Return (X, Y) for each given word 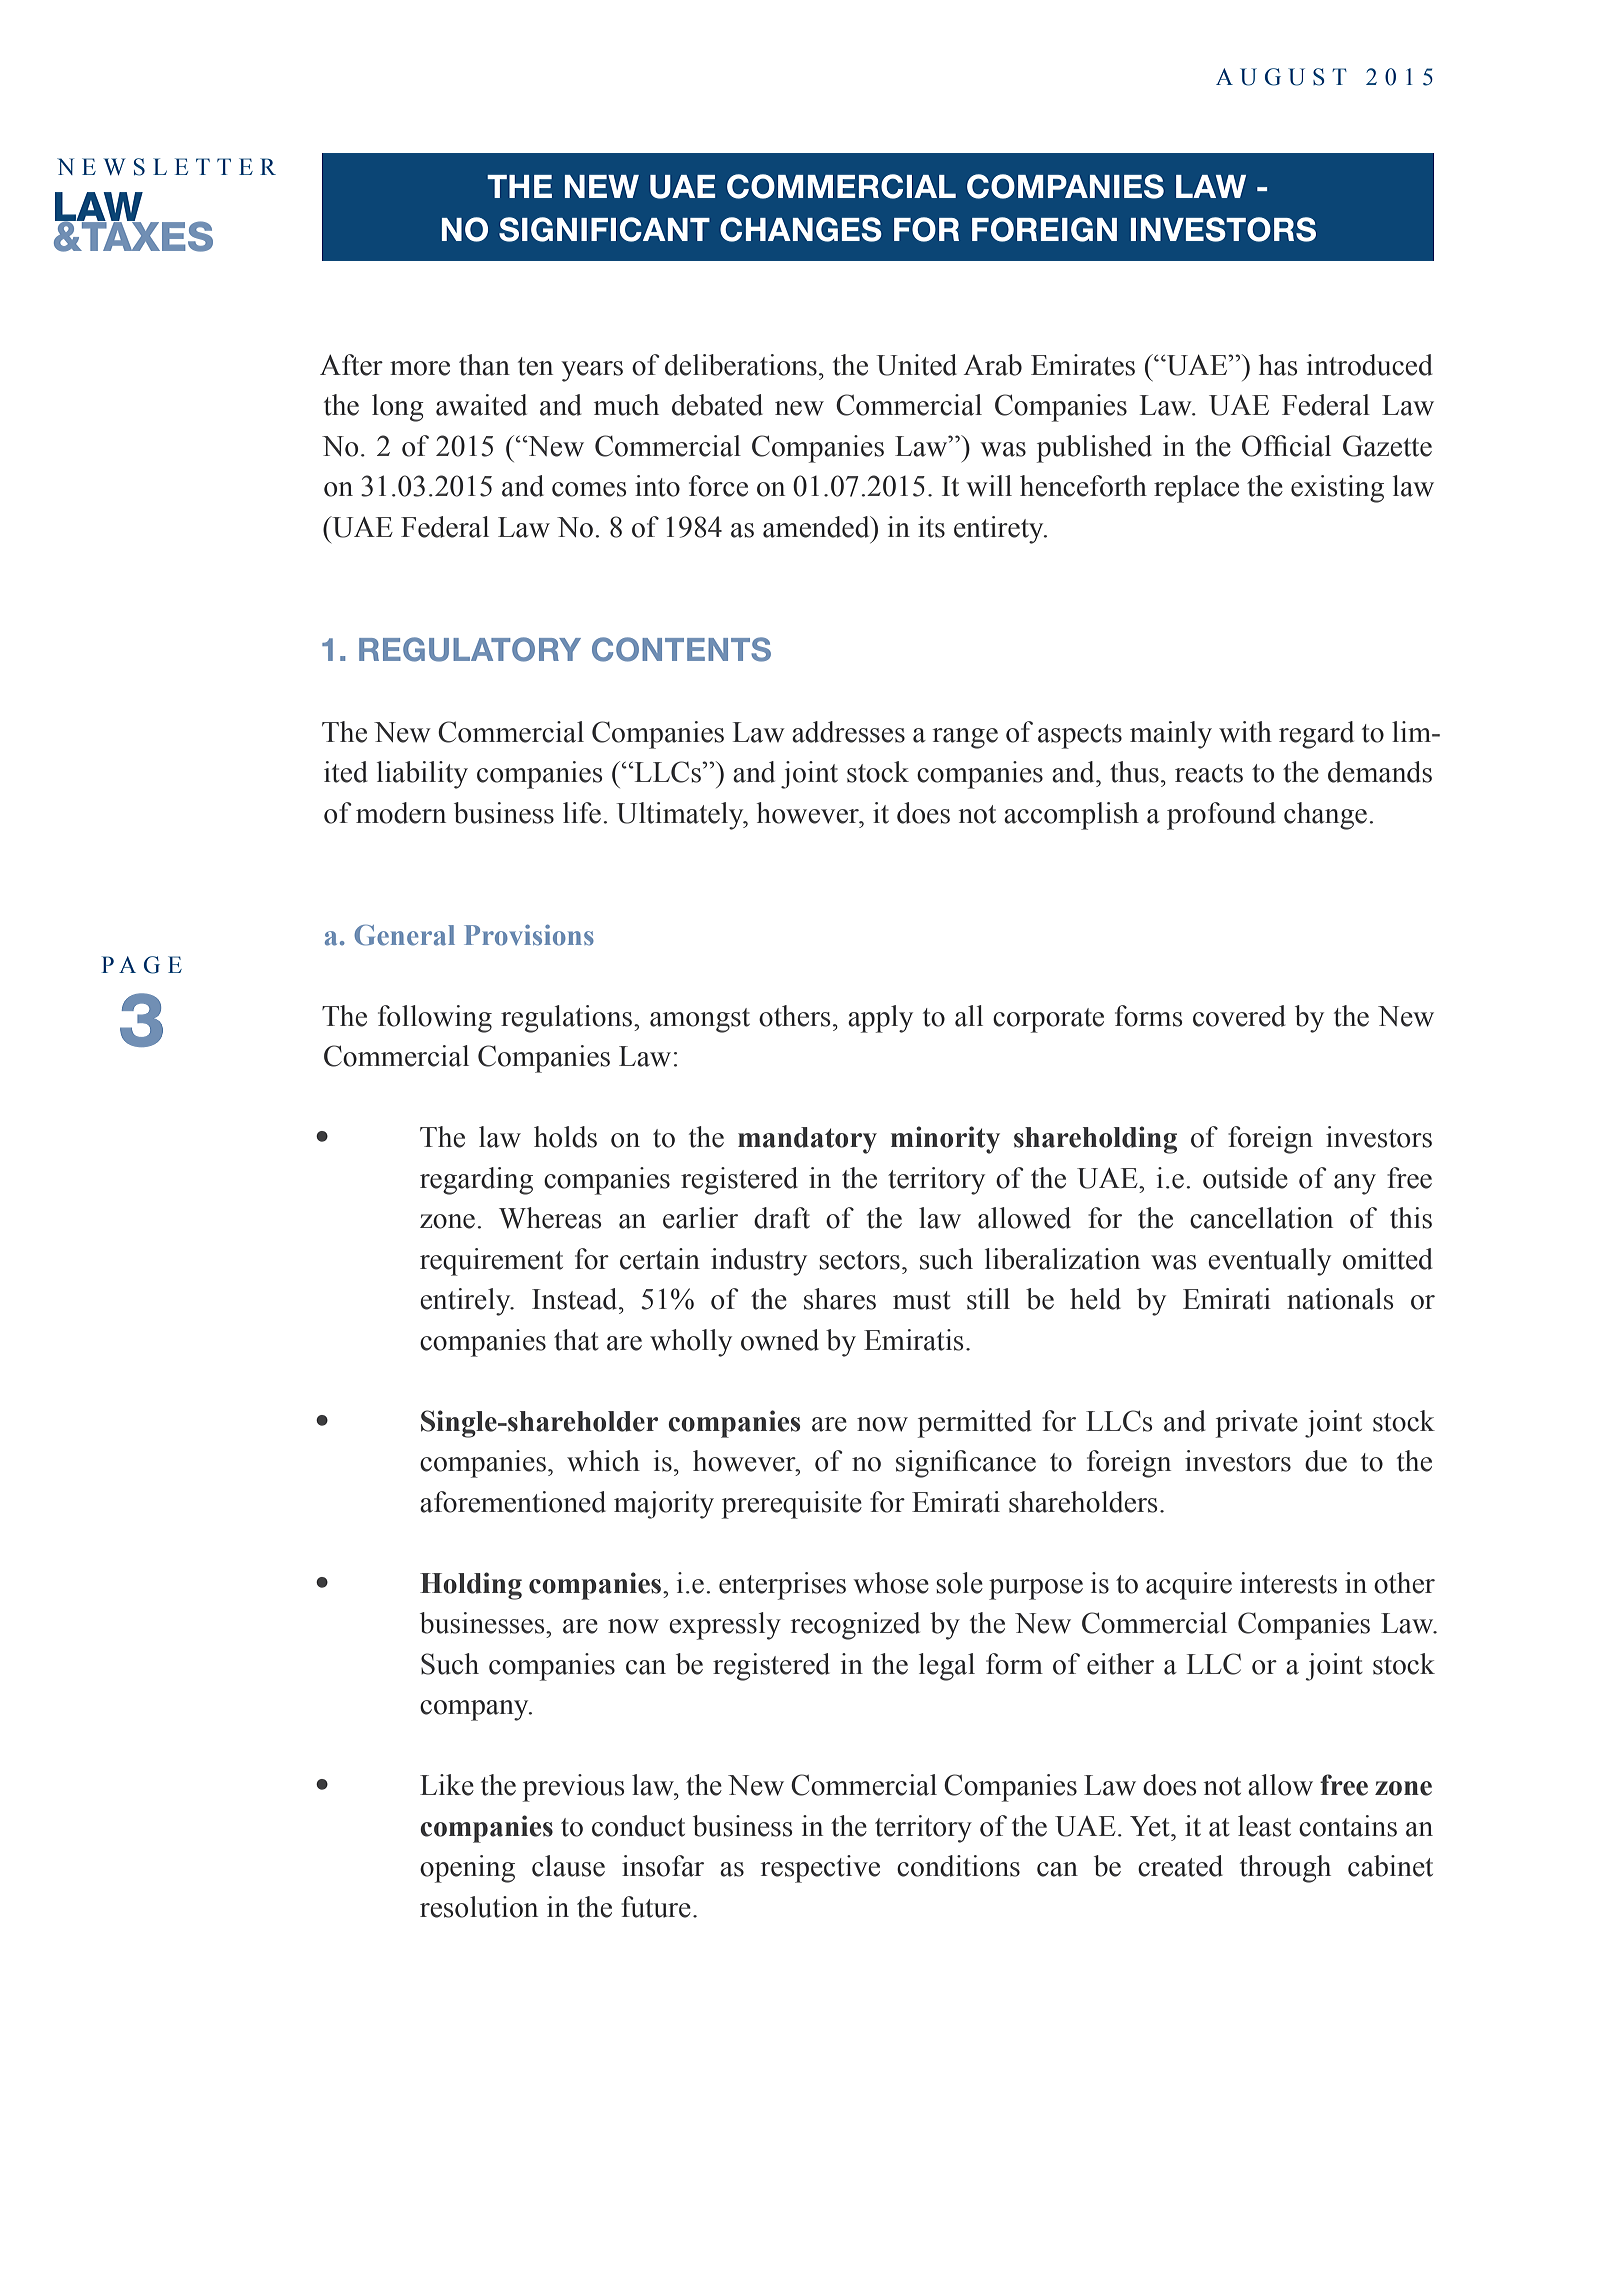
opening (467, 1869)
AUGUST (1281, 77)
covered (1239, 1016)
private (1257, 1424)
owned (780, 1340)
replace (1196, 489)
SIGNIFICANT (604, 229)
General (404, 935)
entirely (466, 1302)
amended (817, 527)
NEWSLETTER (166, 167)
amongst (700, 1020)
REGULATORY (470, 649)
